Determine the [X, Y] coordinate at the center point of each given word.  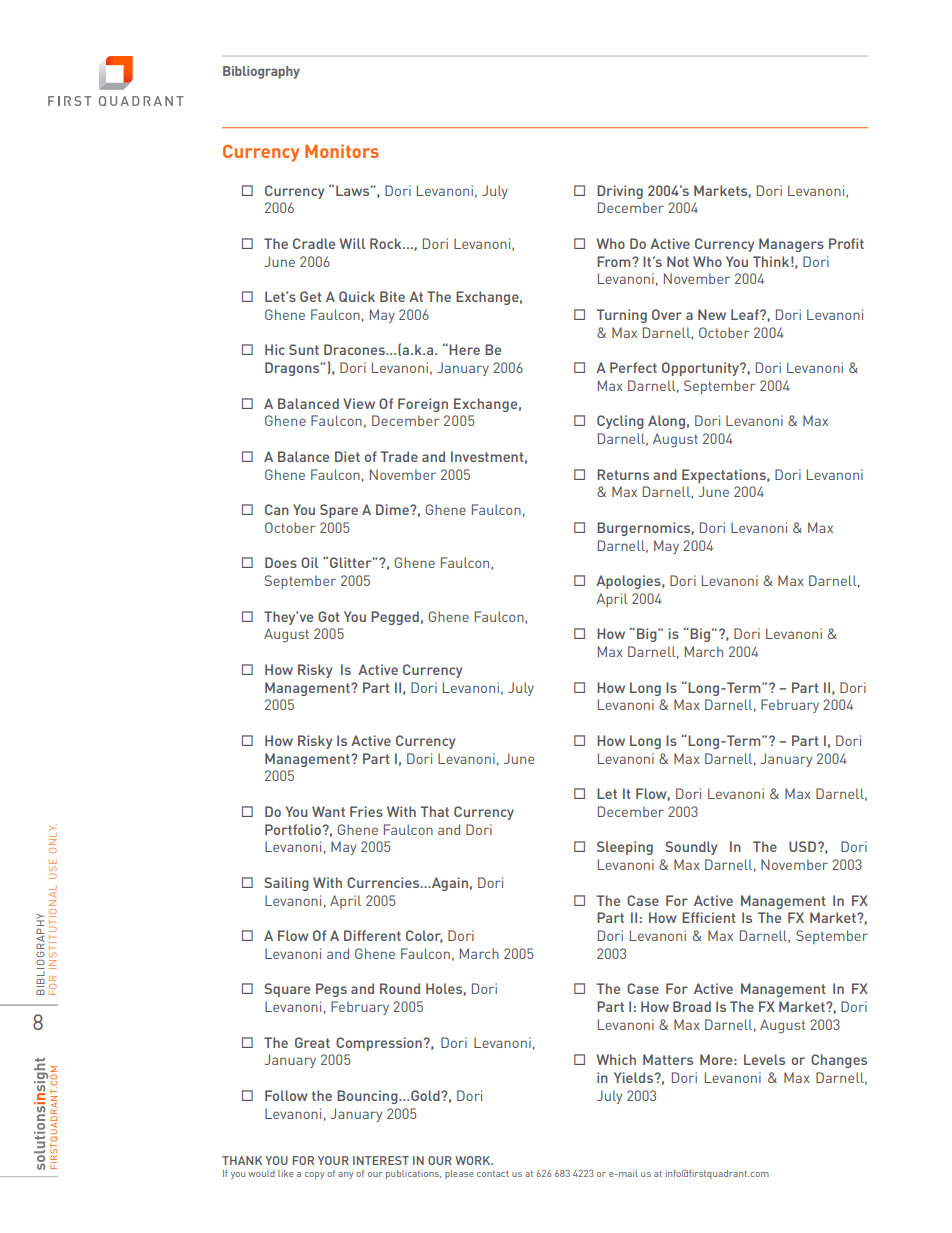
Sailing [286, 884]
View [359, 403]
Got [329, 616]
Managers [791, 245]
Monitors [342, 151]
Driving [620, 192]
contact [493, 1173]
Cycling [620, 422]
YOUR [333, 1160]
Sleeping [625, 848]
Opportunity [702, 369]
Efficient [709, 917]
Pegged [395, 618]
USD [804, 846]
